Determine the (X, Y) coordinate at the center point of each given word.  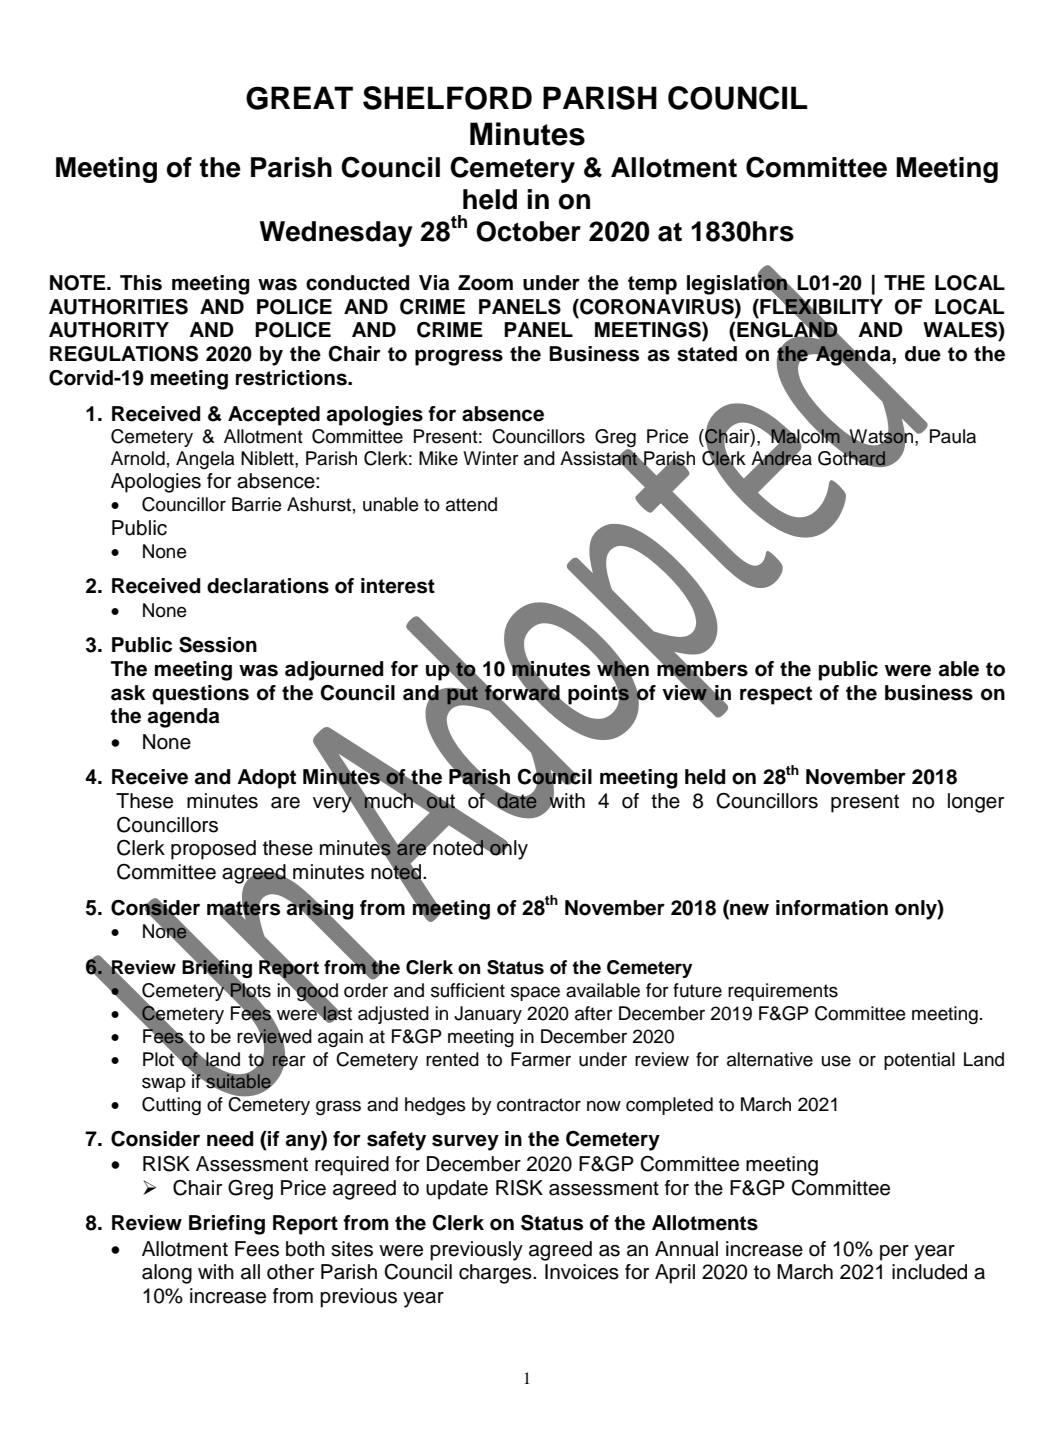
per (894, 1253)
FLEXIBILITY (820, 306)
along (167, 1274)
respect (776, 695)
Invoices (582, 1272)
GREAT (299, 98)
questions (200, 695)
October (528, 231)
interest (398, 586)
